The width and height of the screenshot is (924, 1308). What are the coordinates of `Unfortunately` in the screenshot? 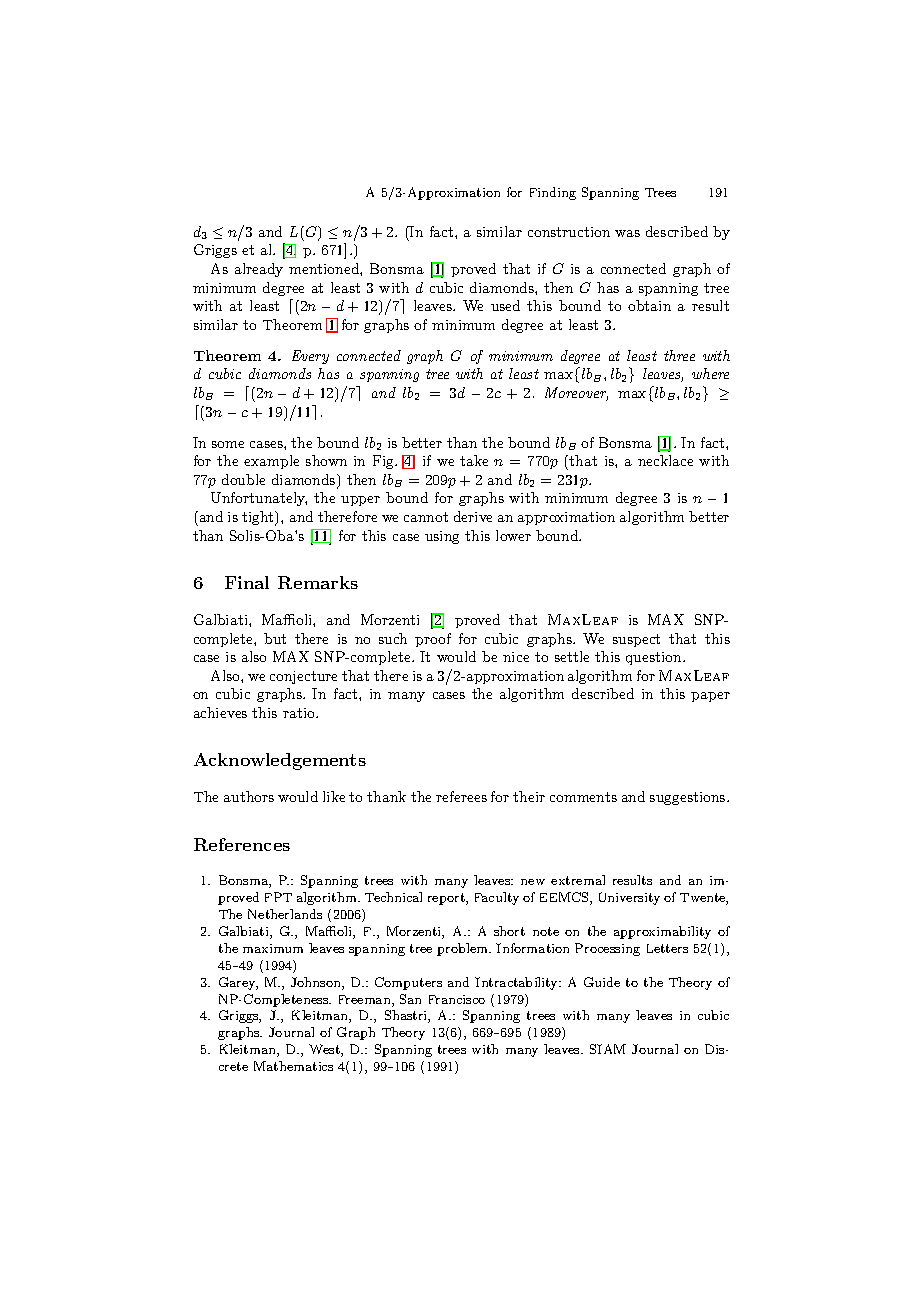 It's located at (259, 499).
